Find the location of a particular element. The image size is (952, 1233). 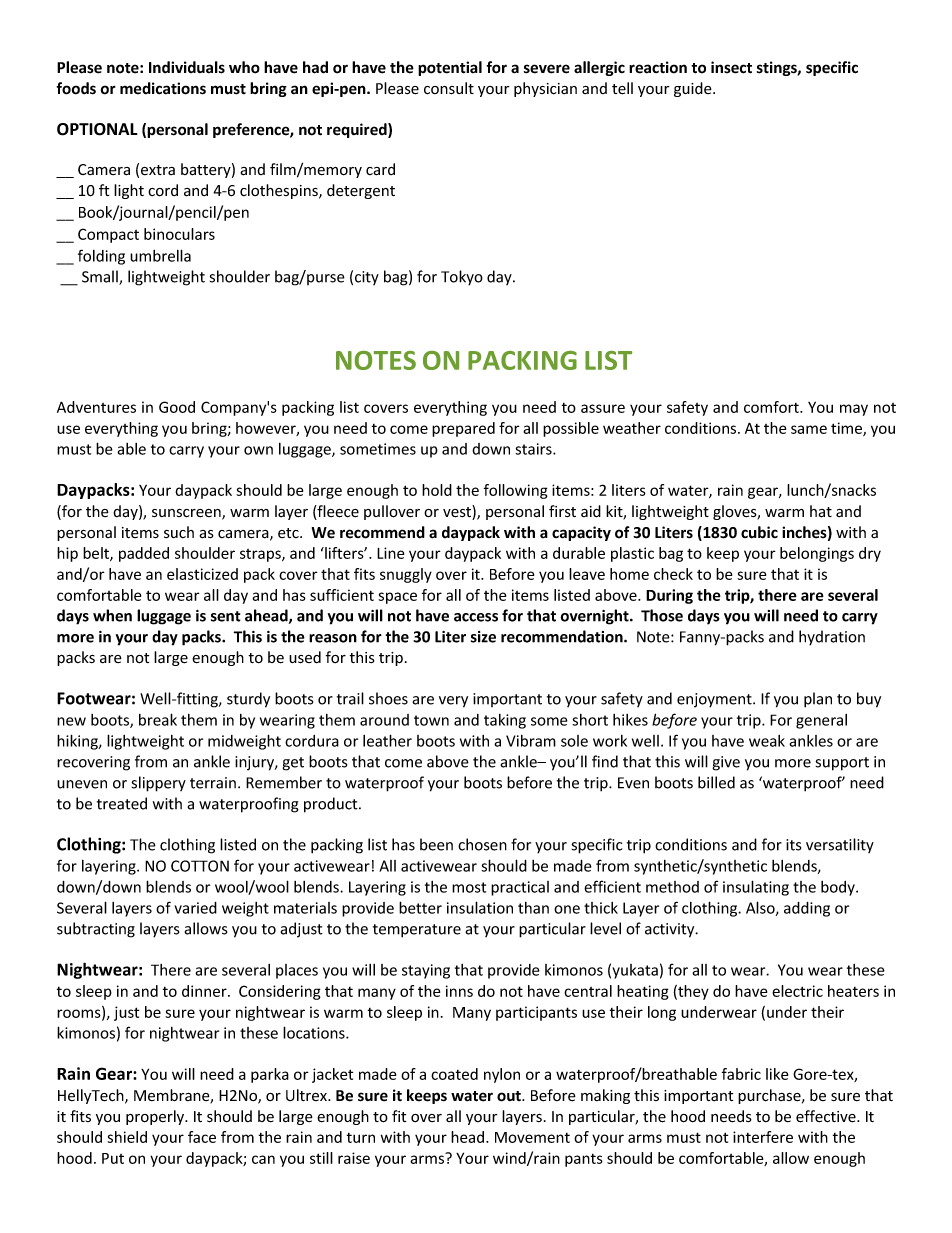

sunscreen is located at coordinates (187, 514).
